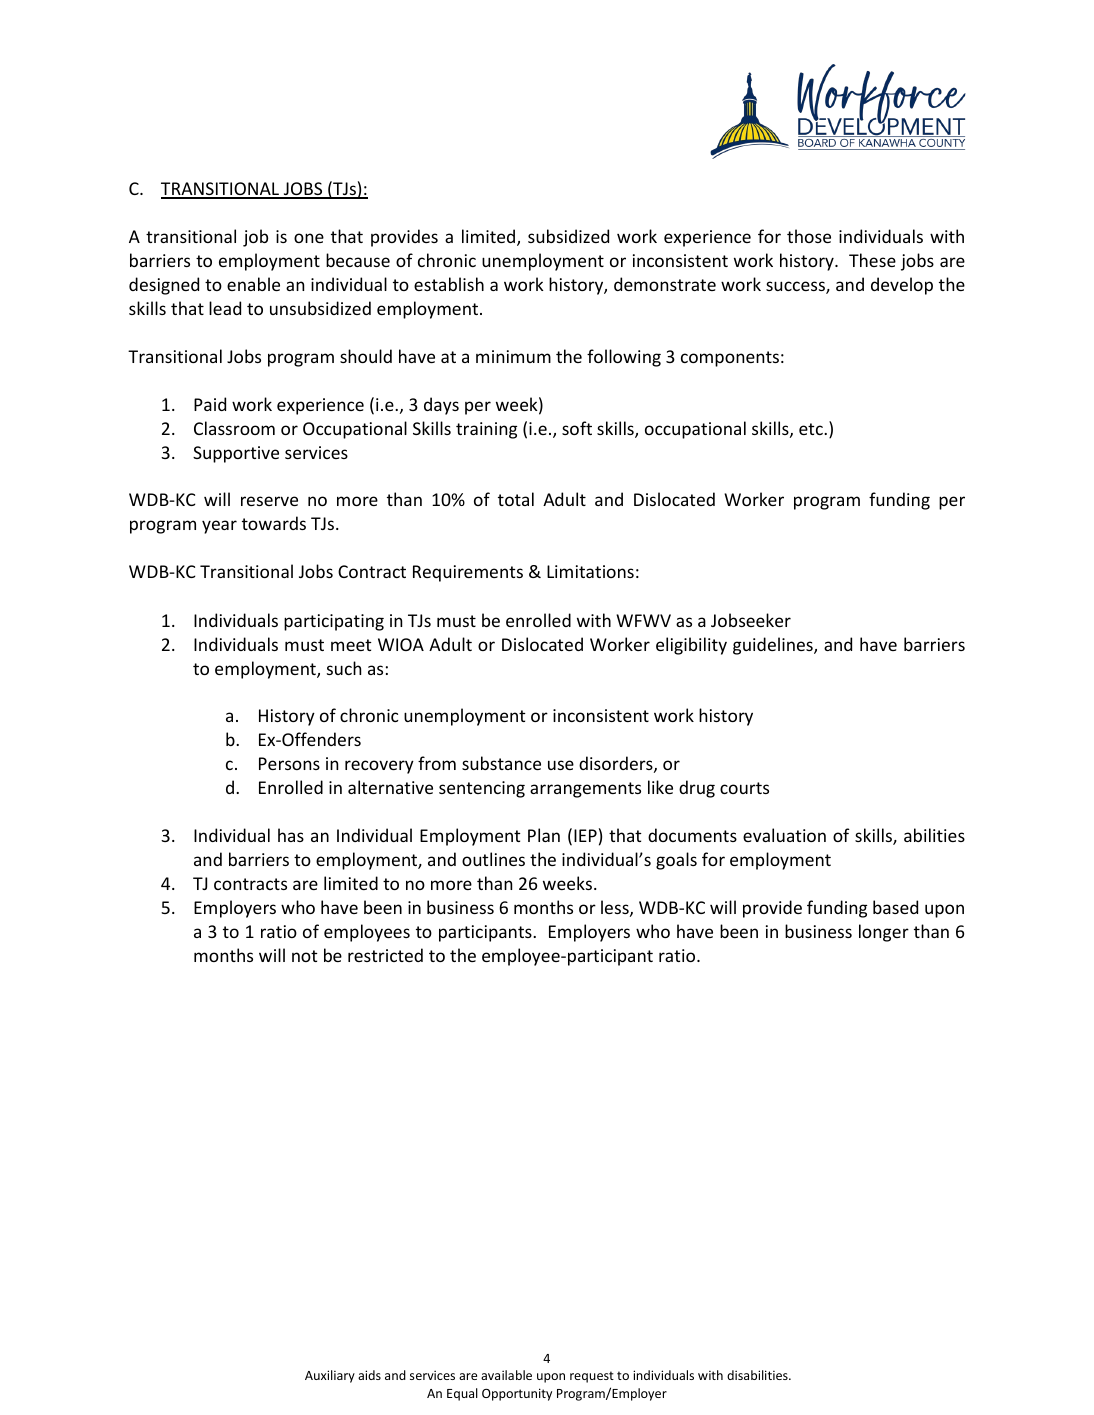 This image has width=1094, height=1415. Describe the element at coordinates (784, 835) in the image. I see `evaluation` at that location.
